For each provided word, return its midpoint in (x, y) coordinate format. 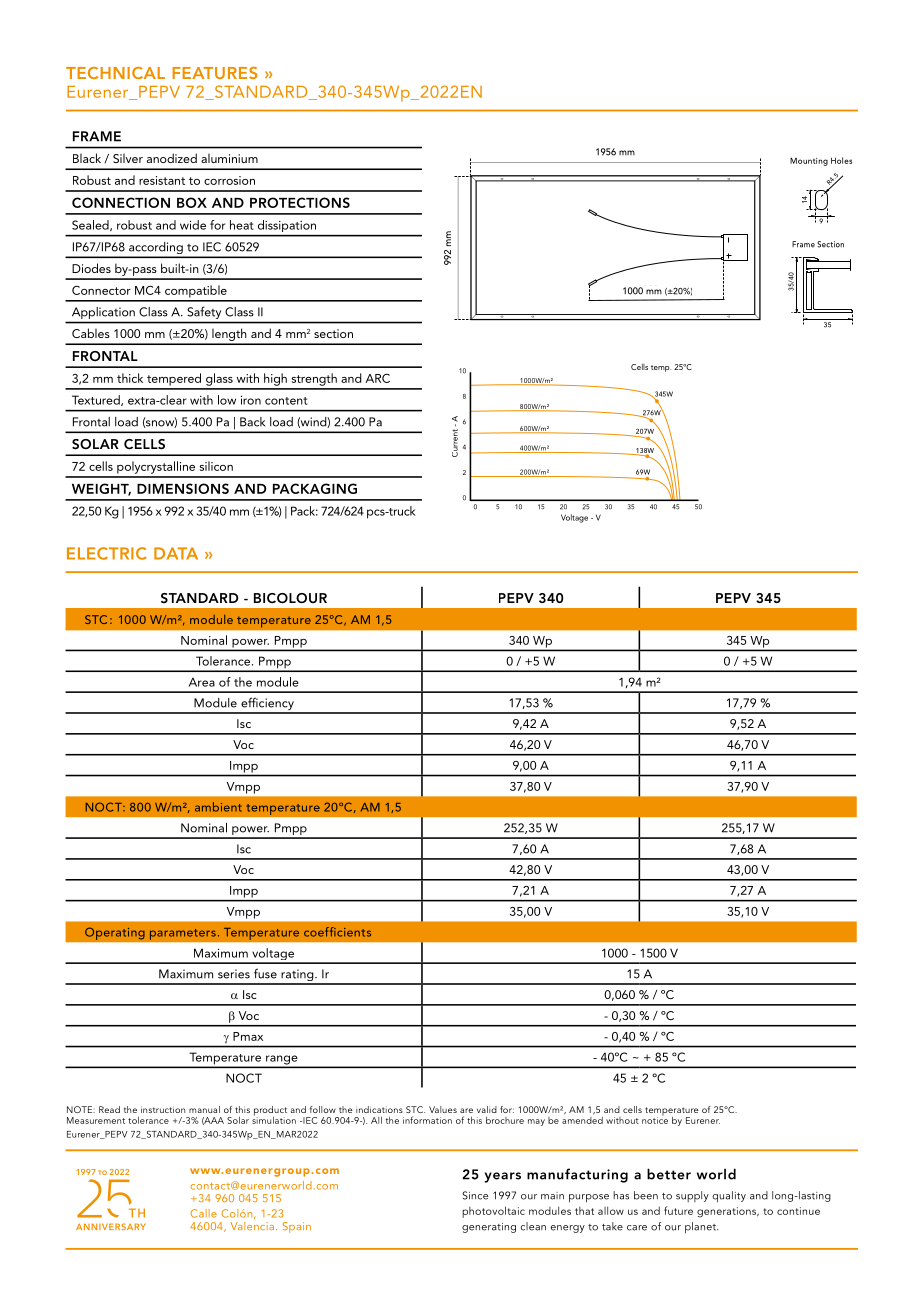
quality (729, 1197)
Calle (203, 1213)
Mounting (809, 161)
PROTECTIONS (300, 202)
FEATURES (214, 73)
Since (475, 1195)
